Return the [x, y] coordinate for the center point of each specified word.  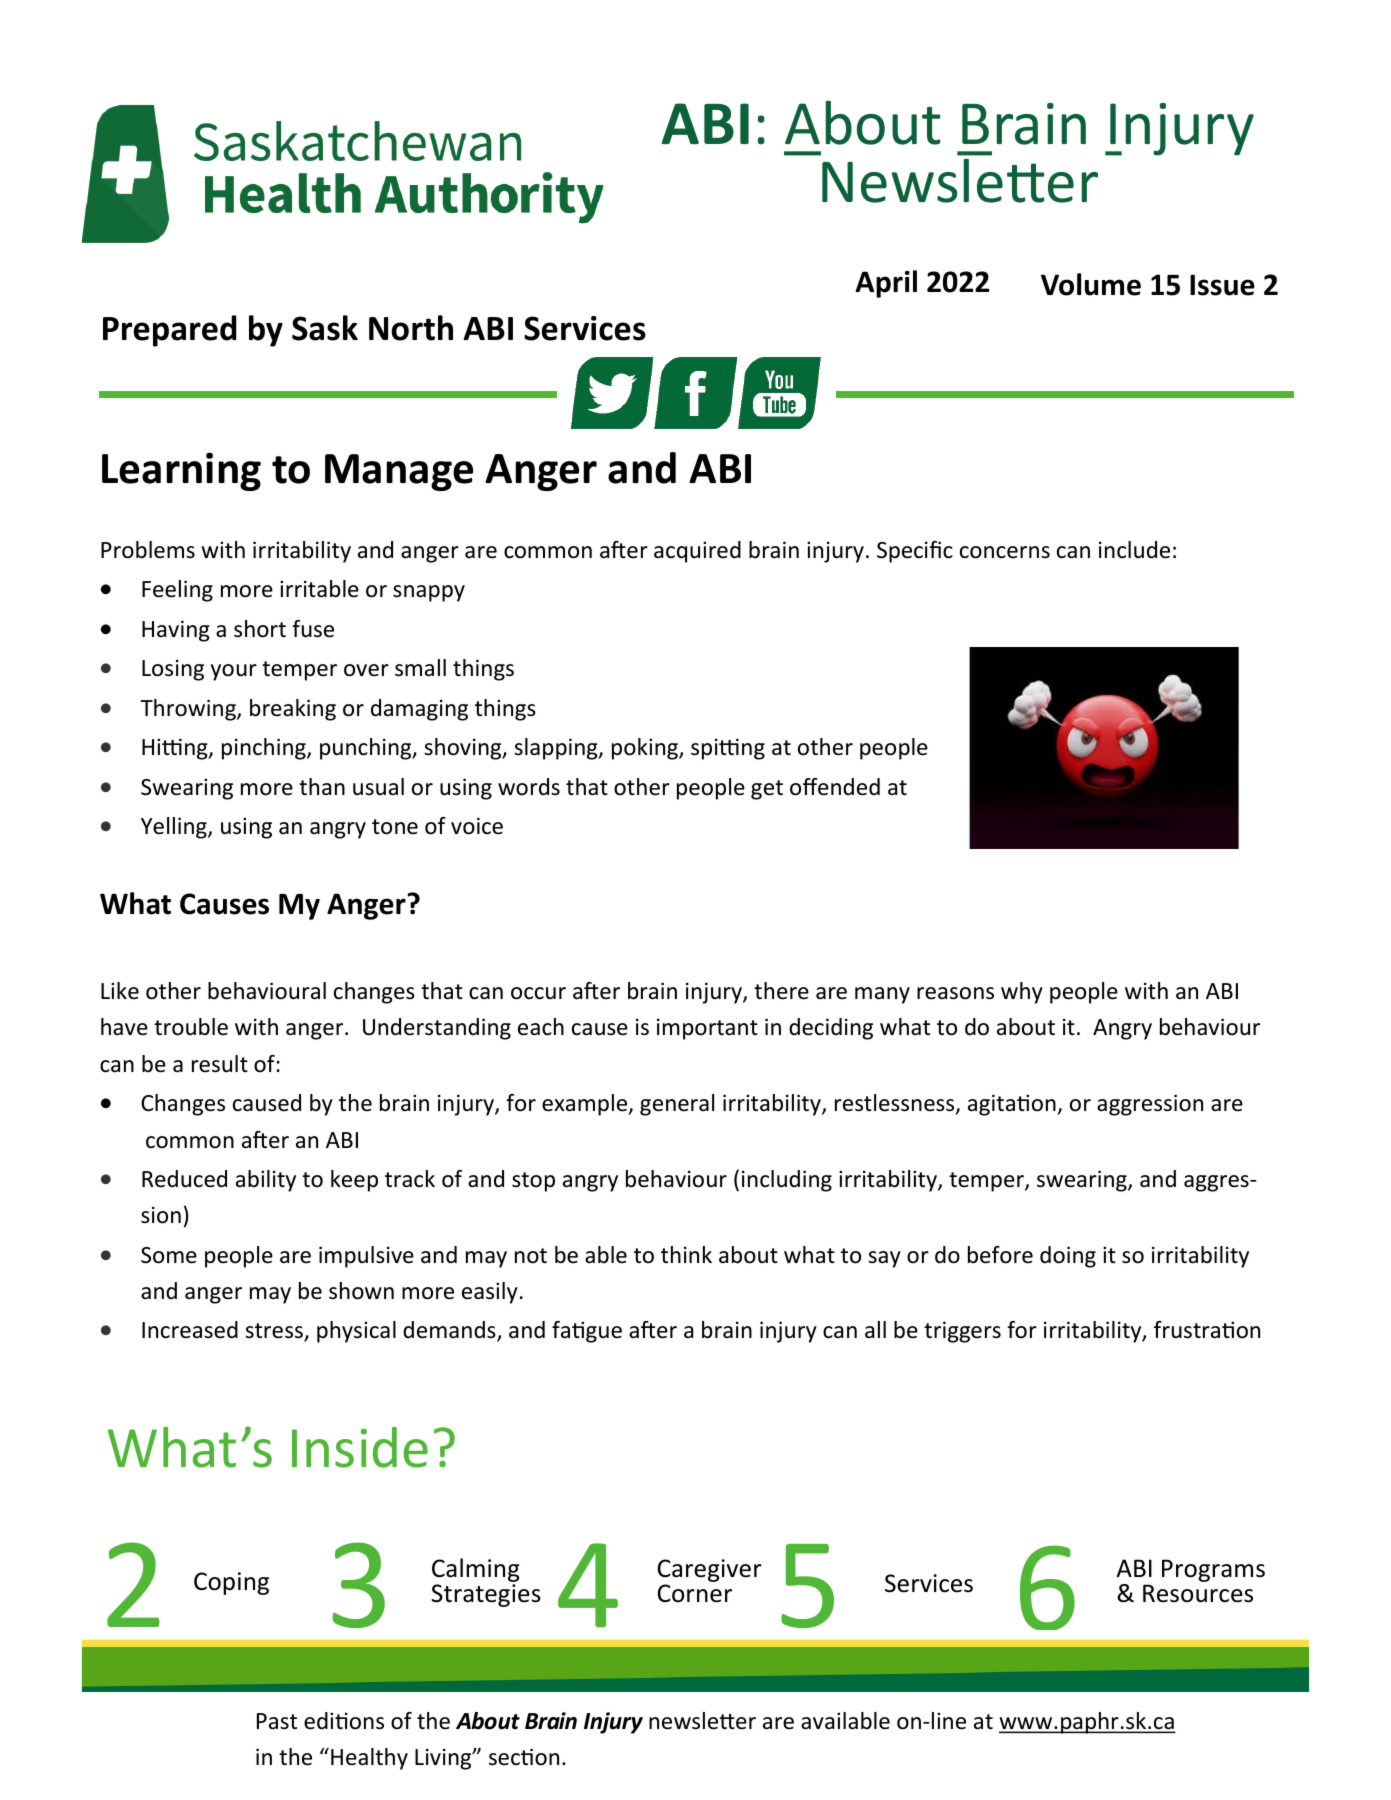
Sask [325, 328]
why [1022, 993]
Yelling [175, 828]
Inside [360, 1447]
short [260, 629]
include [1134, 550]
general [677, 1105]
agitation [1013, 1105]
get [767, 790]
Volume [1091, 284]
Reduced [184, 1179]
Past [277, 1721]
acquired [697, 552]
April [886, 284]
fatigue [587, 1332]
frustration [1207, 1330]
